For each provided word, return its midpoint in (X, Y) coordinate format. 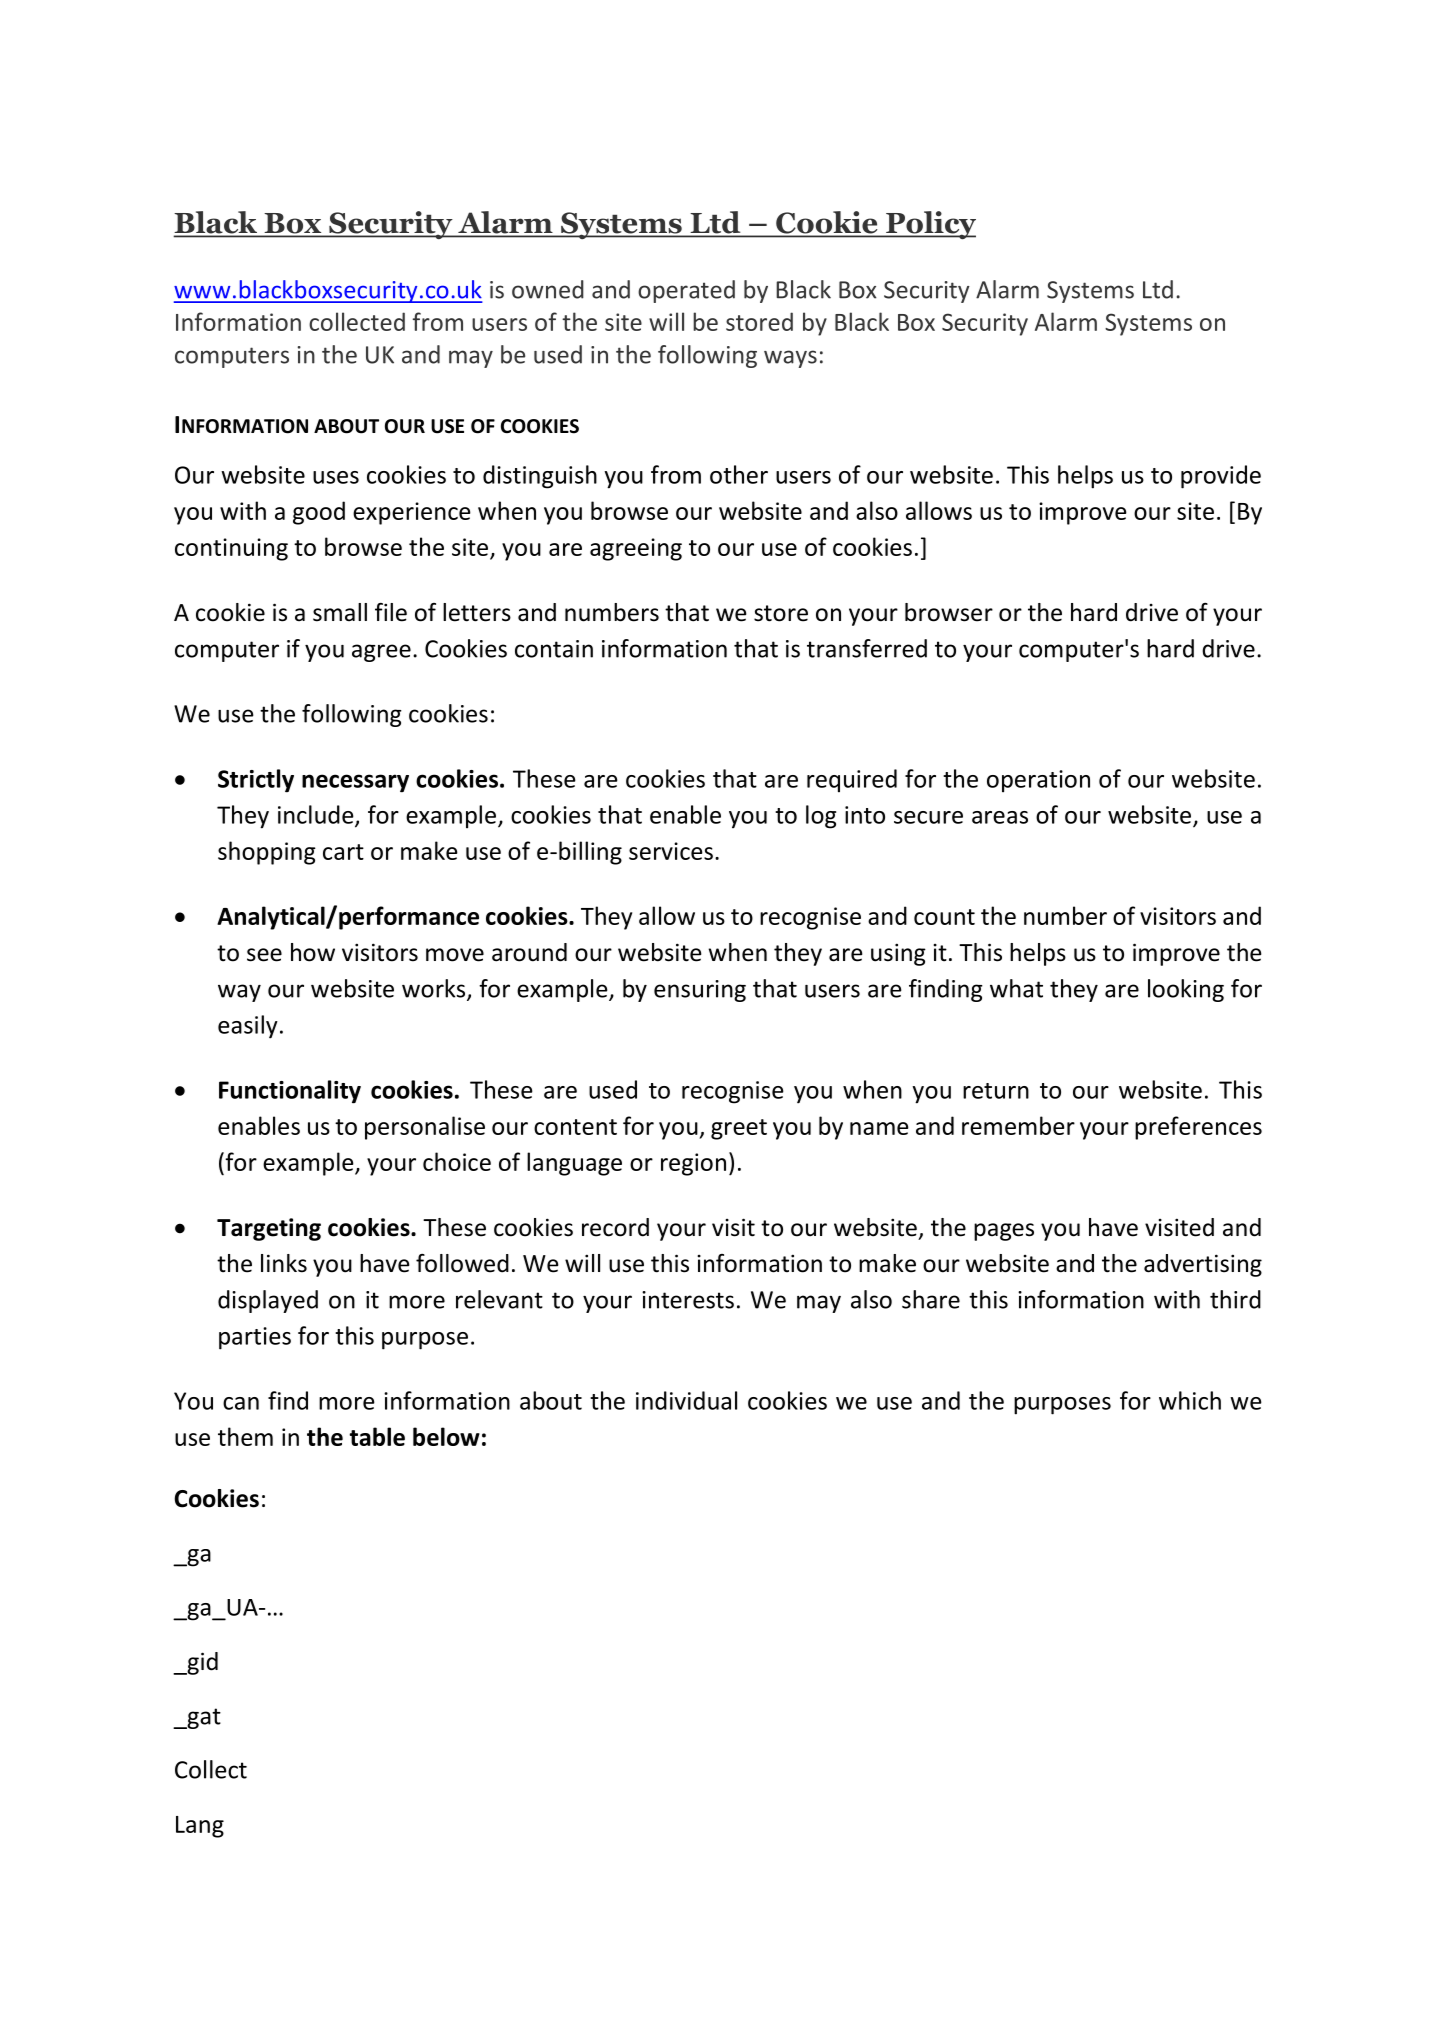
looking (1186, 990)
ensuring (700, 991)
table (377, 1436)
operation (1038, 781)
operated (686, 291)
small (340, 612)
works (435, 989)
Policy (930, 225)
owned (548, 289)
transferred (867, 648)
